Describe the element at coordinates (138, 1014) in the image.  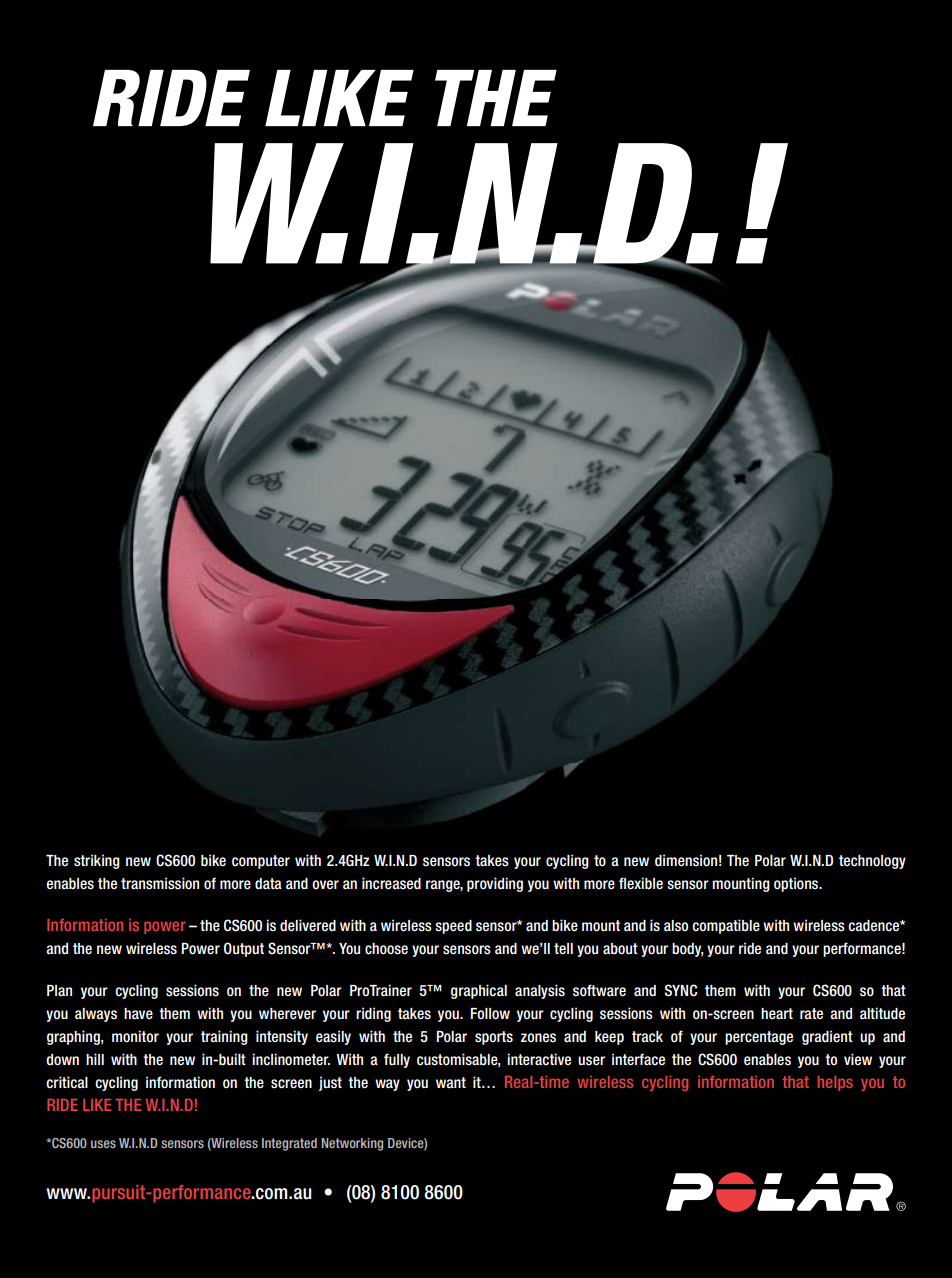
I see `have` at that location.
